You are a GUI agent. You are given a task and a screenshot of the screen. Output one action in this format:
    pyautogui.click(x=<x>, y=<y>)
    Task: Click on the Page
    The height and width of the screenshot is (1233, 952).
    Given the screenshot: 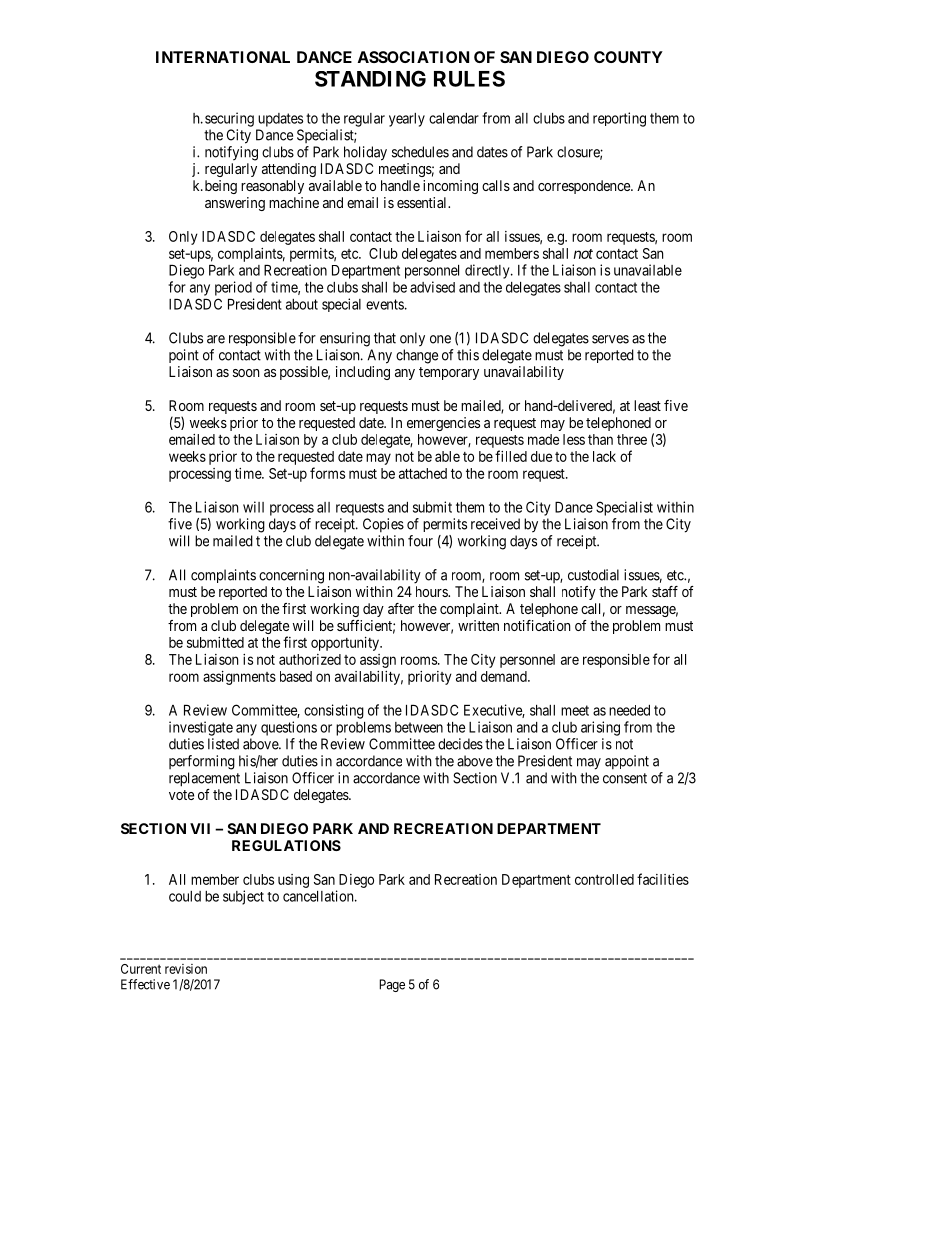 What is the action you would take?
    pyautogui.click(x=392, y=985)
